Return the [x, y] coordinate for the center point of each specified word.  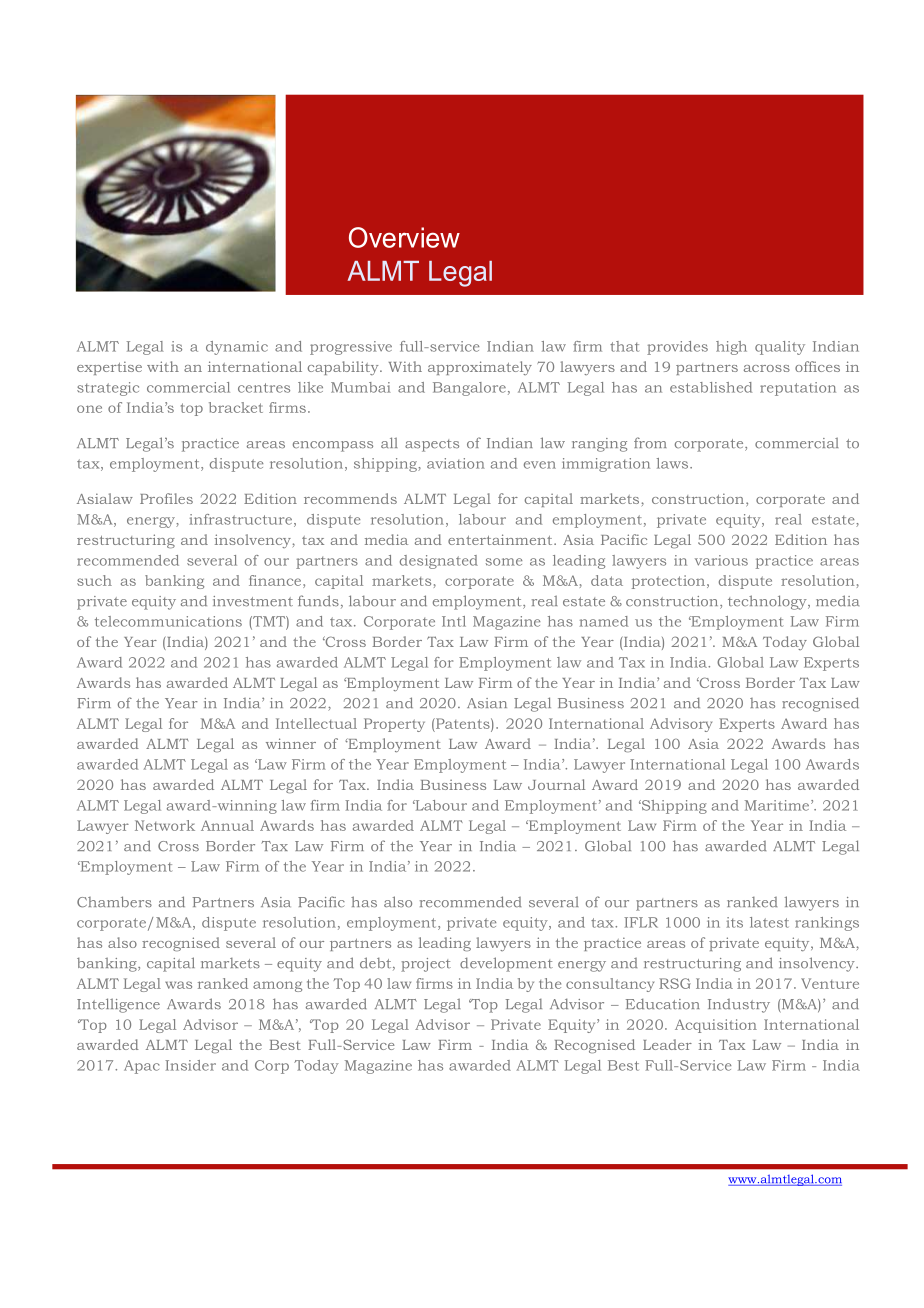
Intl [454, 621]
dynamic [237, 348]
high [731, 348]
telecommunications [168, 621]
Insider [190, 1065]
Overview [404, 237]
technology [768, 602]
